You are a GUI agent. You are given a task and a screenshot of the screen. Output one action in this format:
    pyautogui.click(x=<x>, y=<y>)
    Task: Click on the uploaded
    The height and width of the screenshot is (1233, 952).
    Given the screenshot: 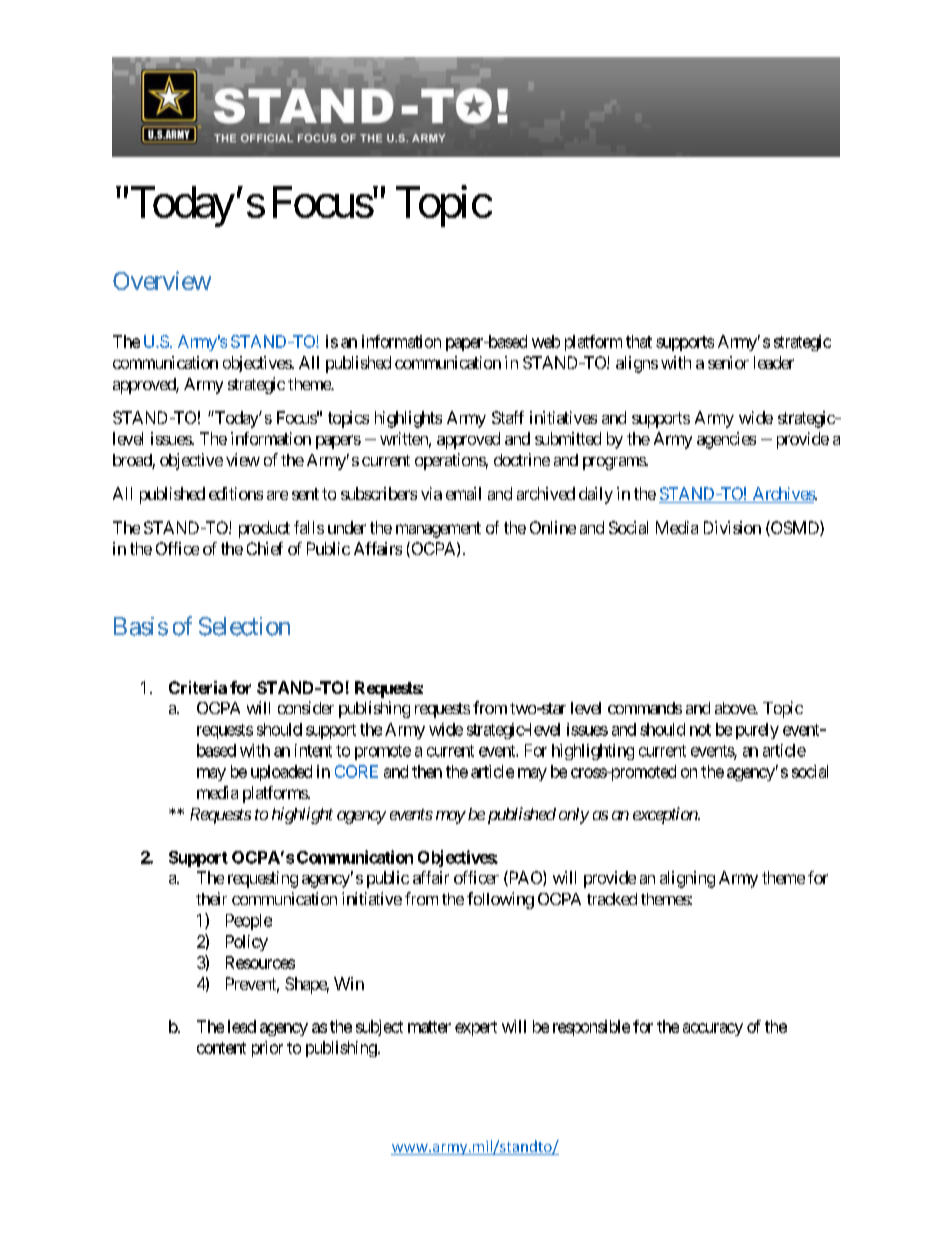 What is the action you would take?
    pyautogui.click(x=281, y=773)
